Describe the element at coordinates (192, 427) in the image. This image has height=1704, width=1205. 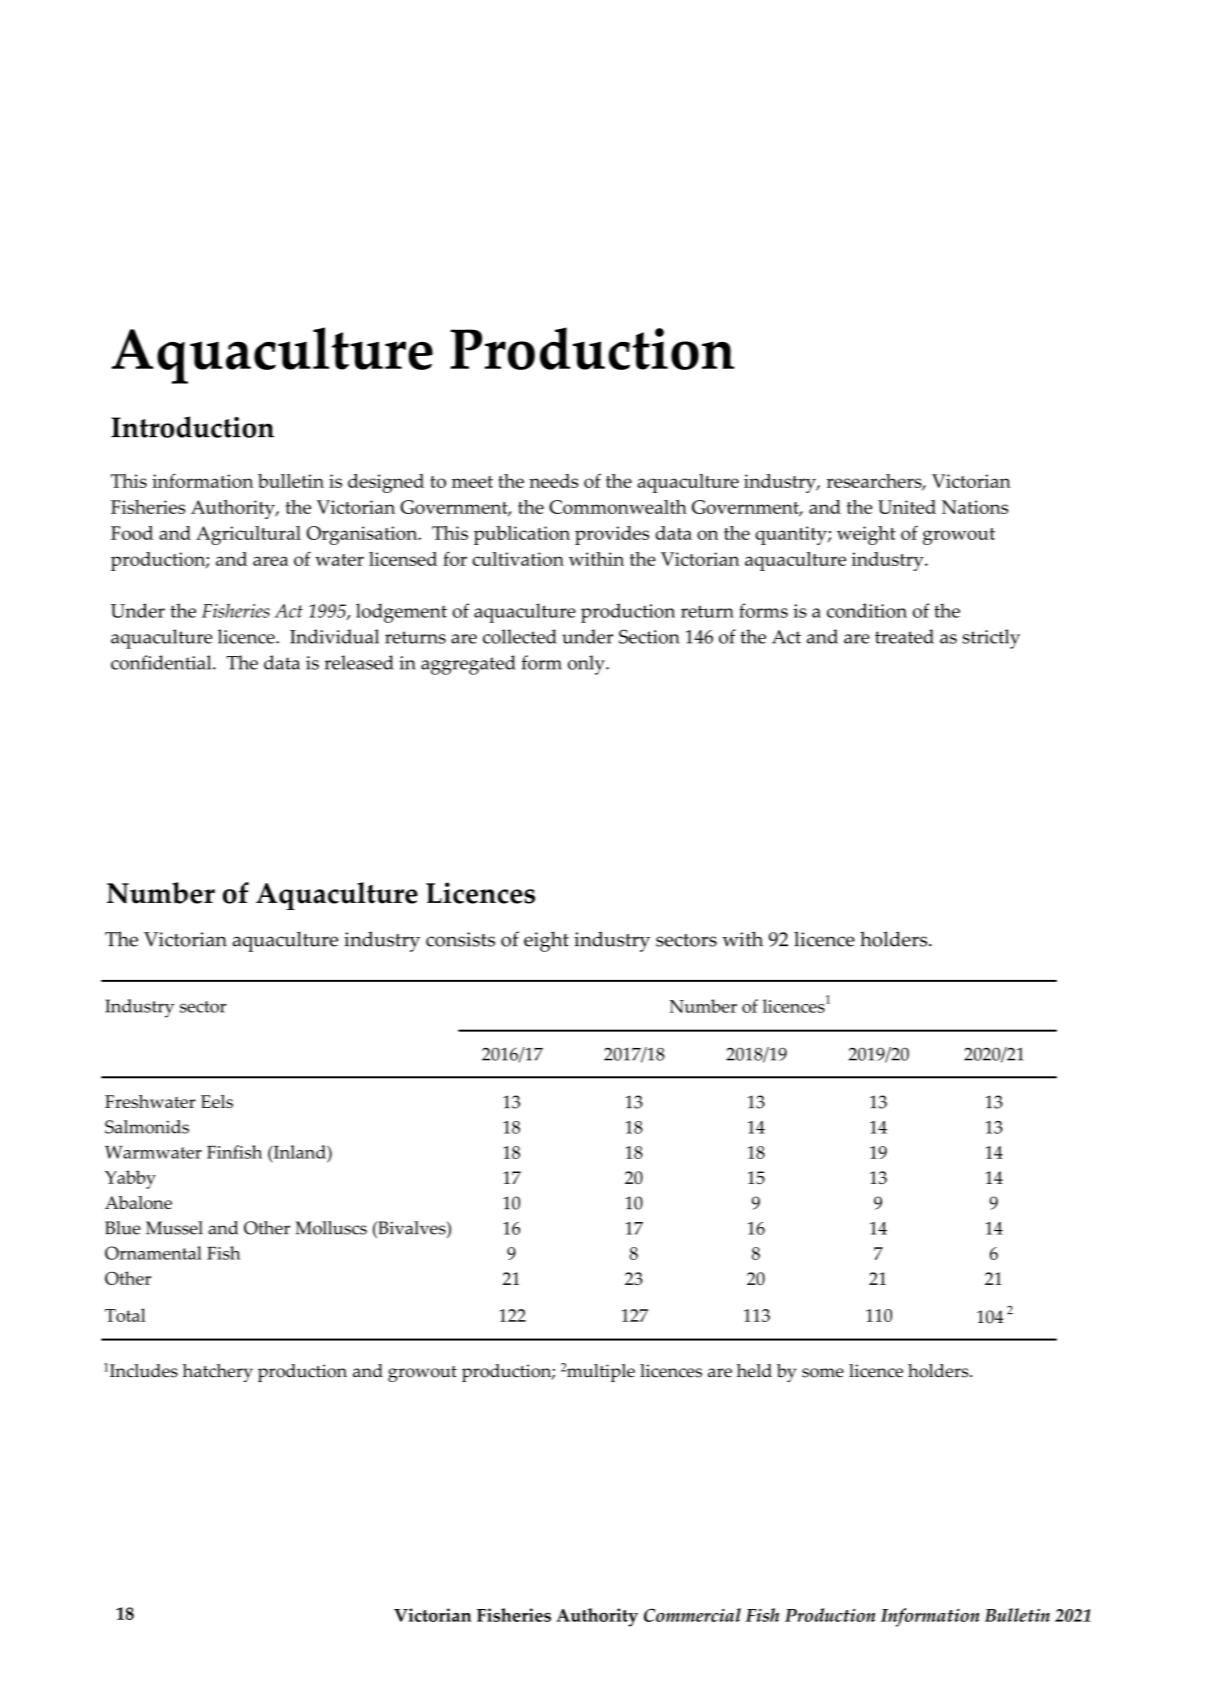
I see `Introduction` at that location.
